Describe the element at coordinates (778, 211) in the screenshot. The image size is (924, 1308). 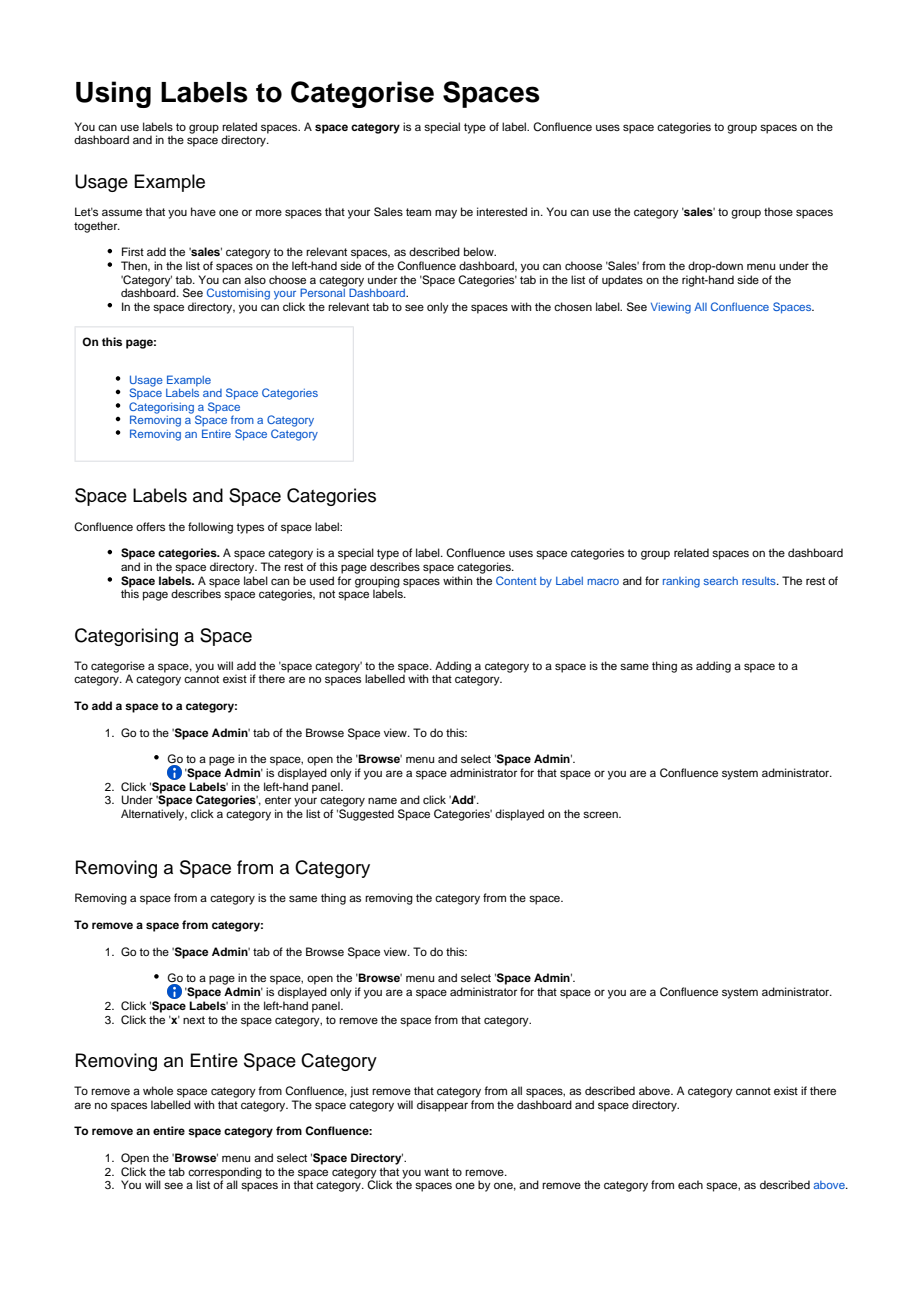
I see `those` at that location.
